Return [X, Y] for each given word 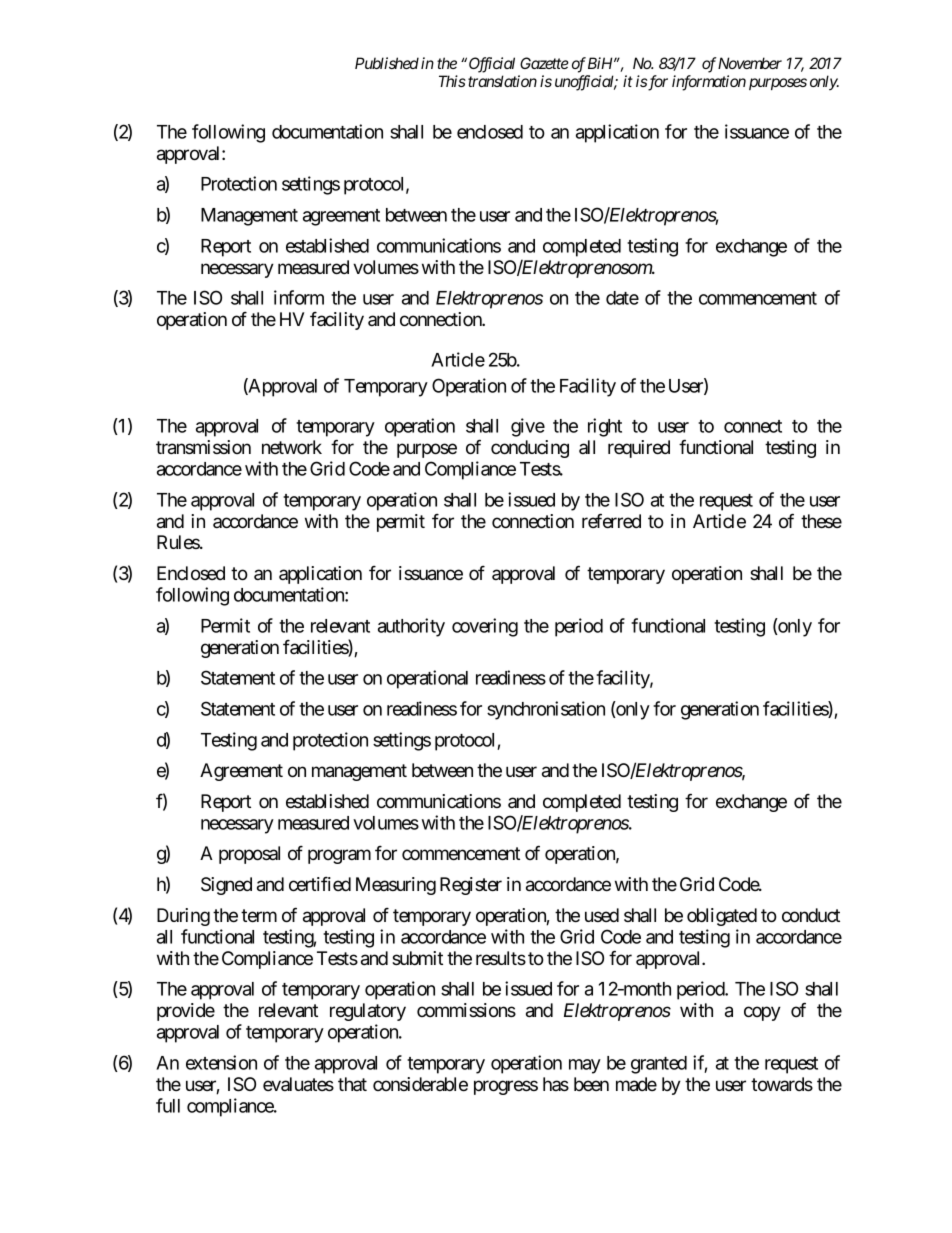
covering [485, 627]
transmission [203, 447]
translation [502, 81]
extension [221, 1062]
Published [387, 63]
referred [611, 520]
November [749, 63]
